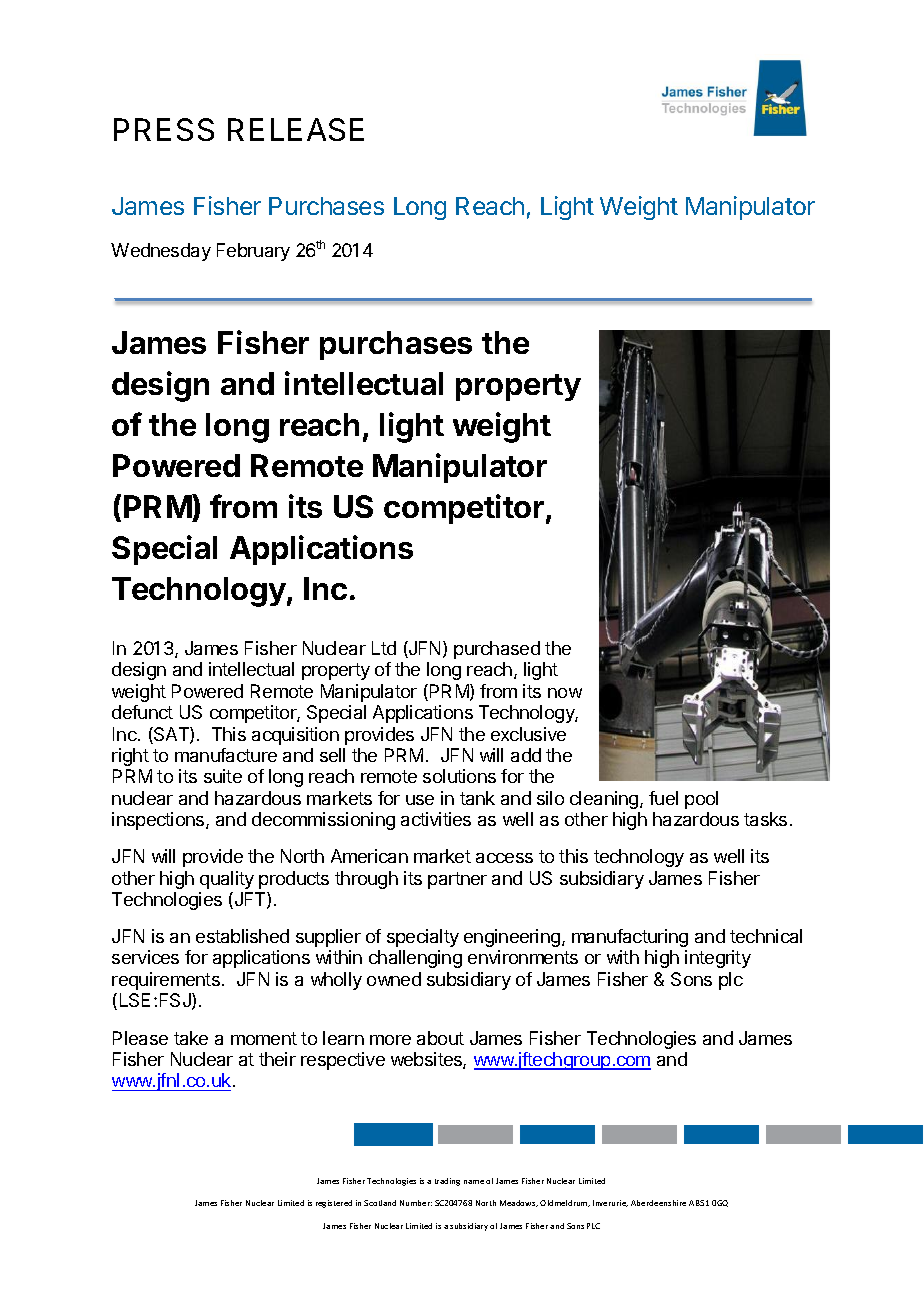 This page has width=924, height=1308. What do you see at coordinates (384, 648) in the page?
I see `Ltd` at bounding box center [384, 648].
